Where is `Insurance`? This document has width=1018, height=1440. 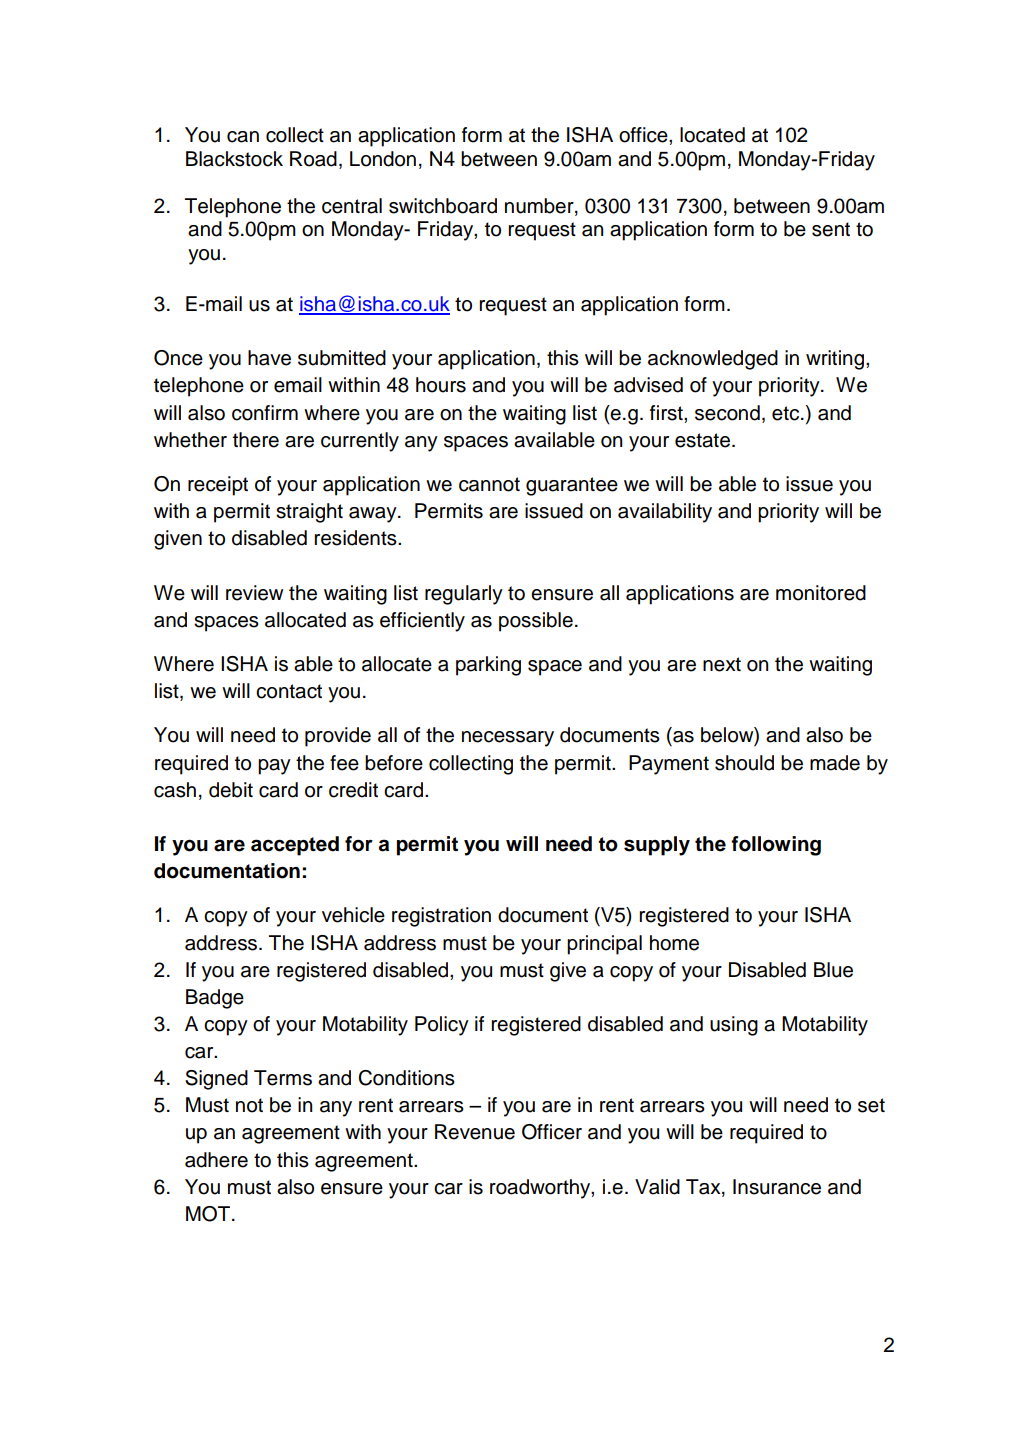 Insurance is located at coordinates (777, 1187).
